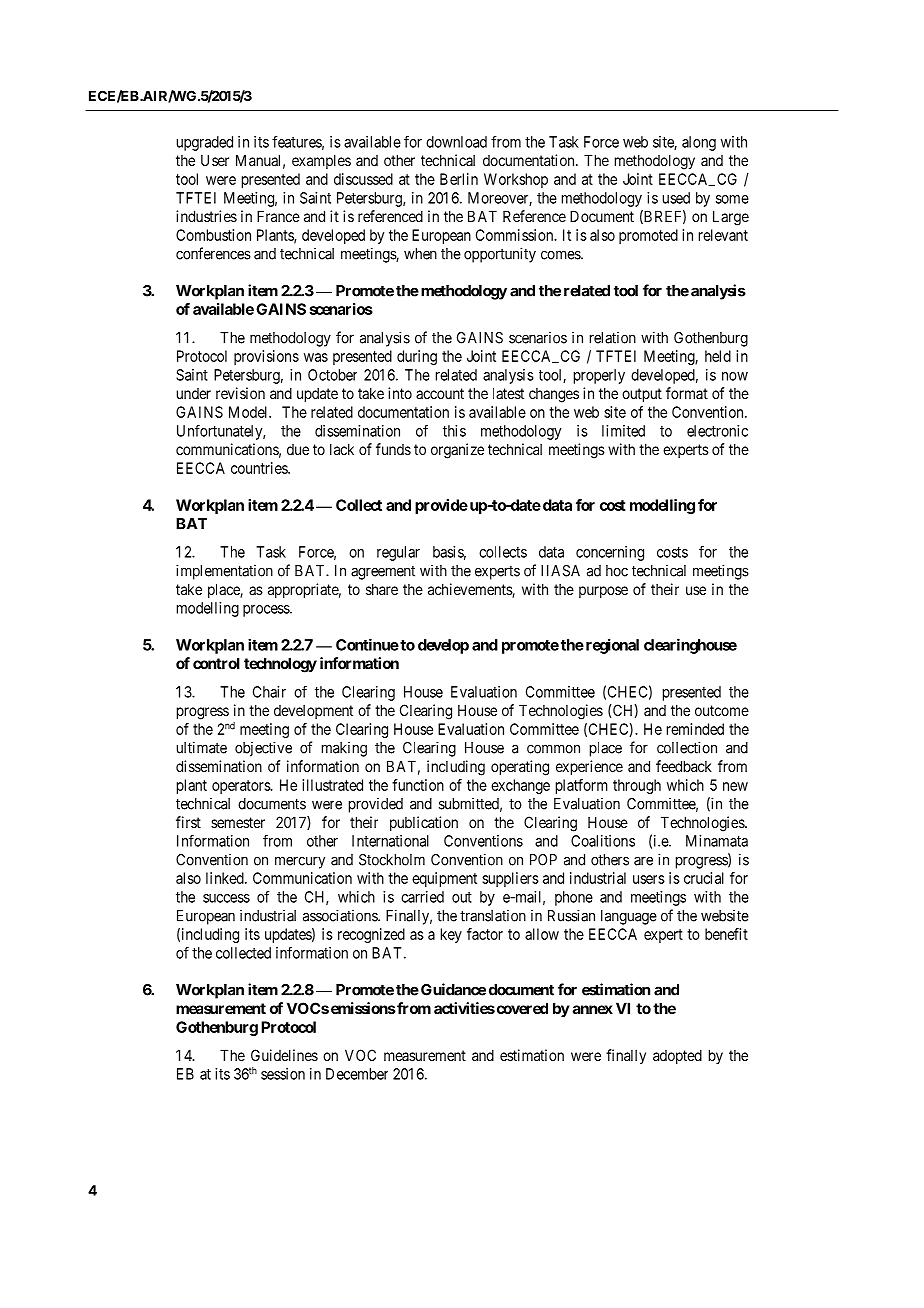 This screenshot has height=1308, width=924. I want to click on reminded, so click(695, 729).
